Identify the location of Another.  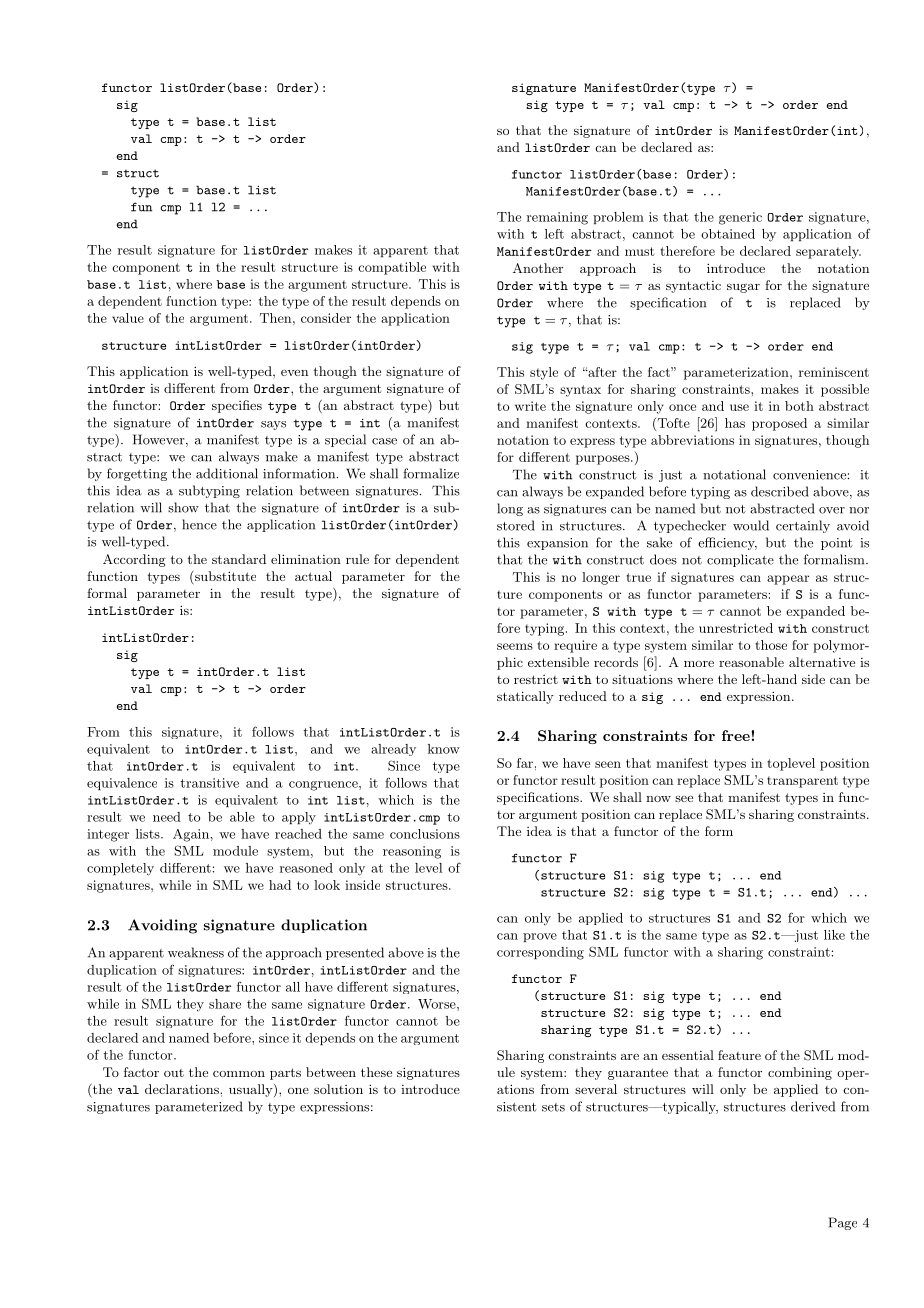
(538, 268).
